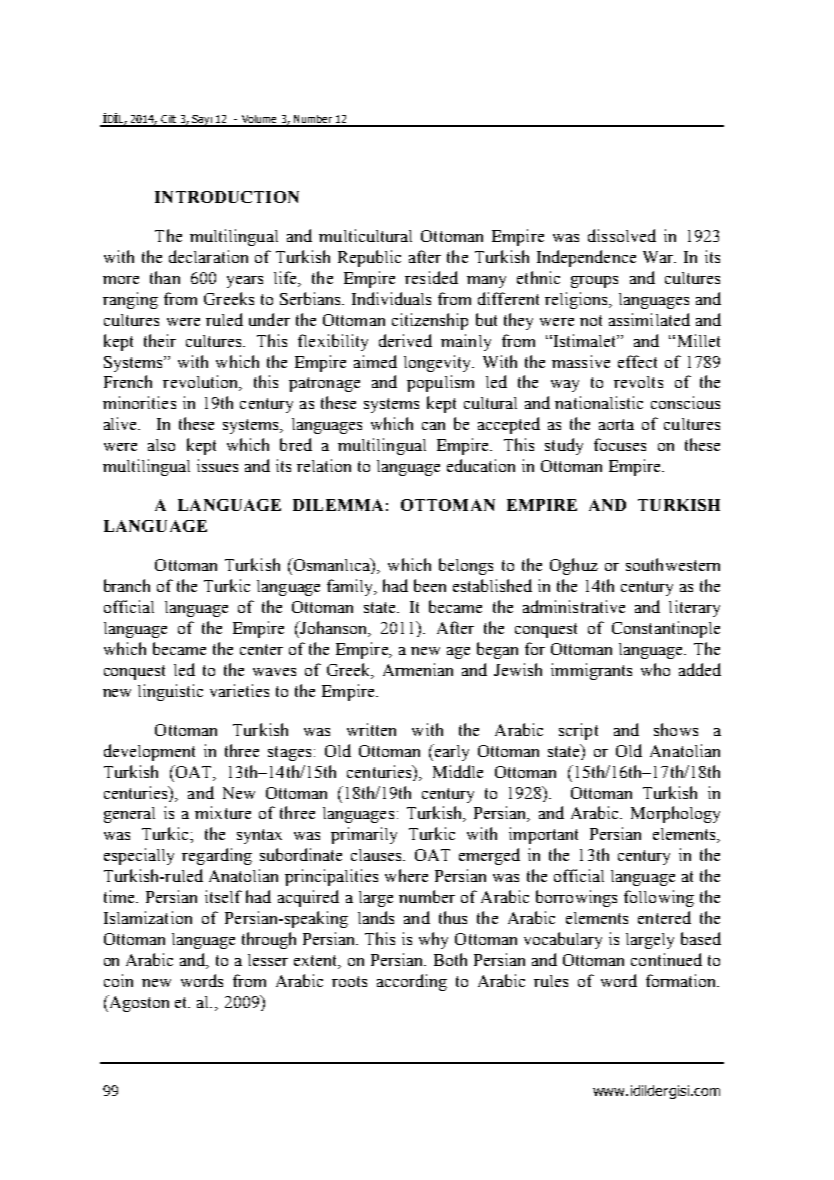 This screenshot has height=1180, width=834. What do you see at coordinates (369, 258) in the screenshot?
I see `Republic` at bounding box center [369, 258].
